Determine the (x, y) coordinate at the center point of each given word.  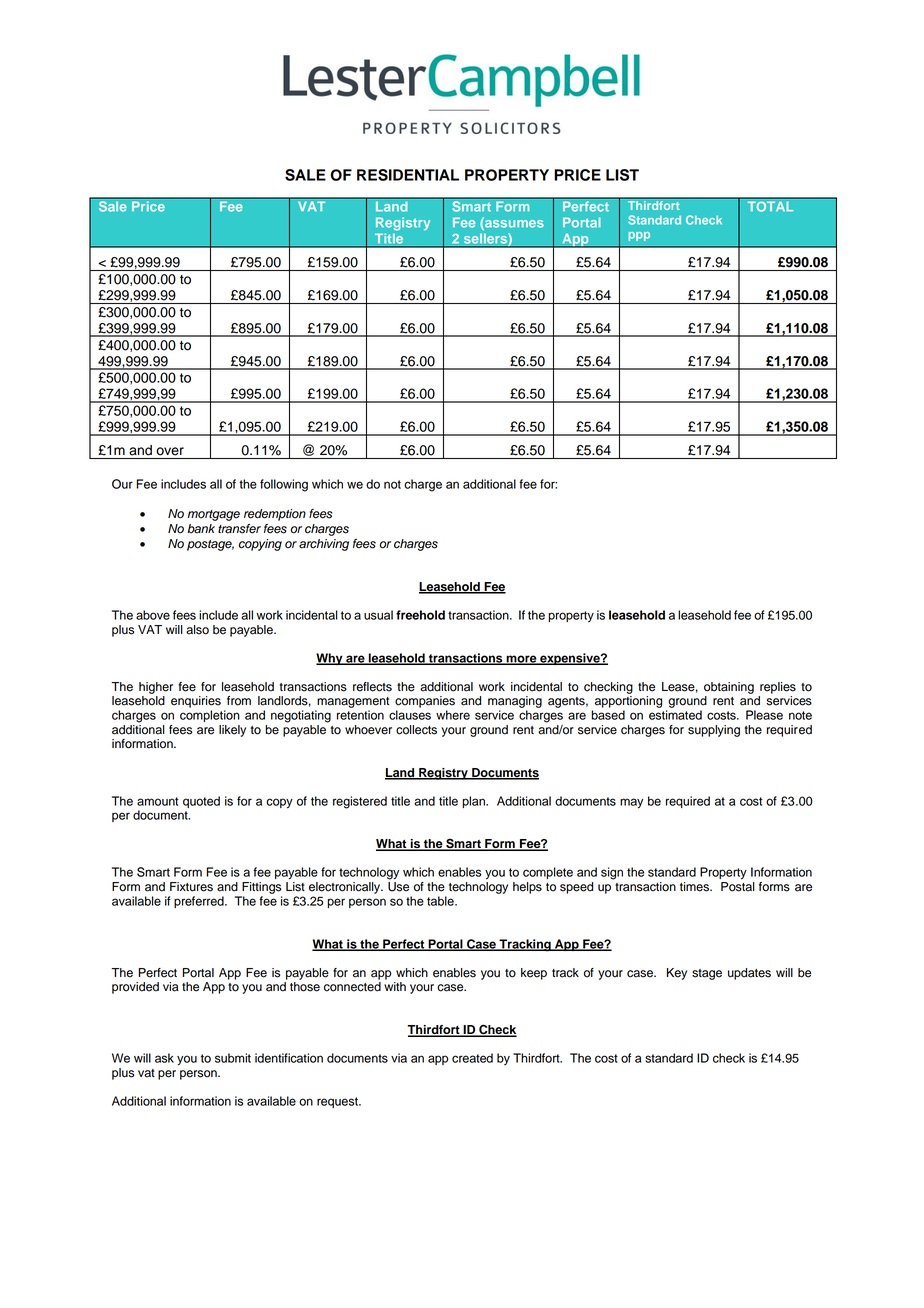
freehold (420, 615)
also (197, 630)
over (170, 451)
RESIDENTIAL (408, 175)
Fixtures (191, 887)
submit (233, 1058)
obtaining (729, 688)
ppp (639, 236)
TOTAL (770, 206)
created (472, 1058)
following (284, 485)
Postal (738, 887)
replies (778, 688)
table (441, 901)
